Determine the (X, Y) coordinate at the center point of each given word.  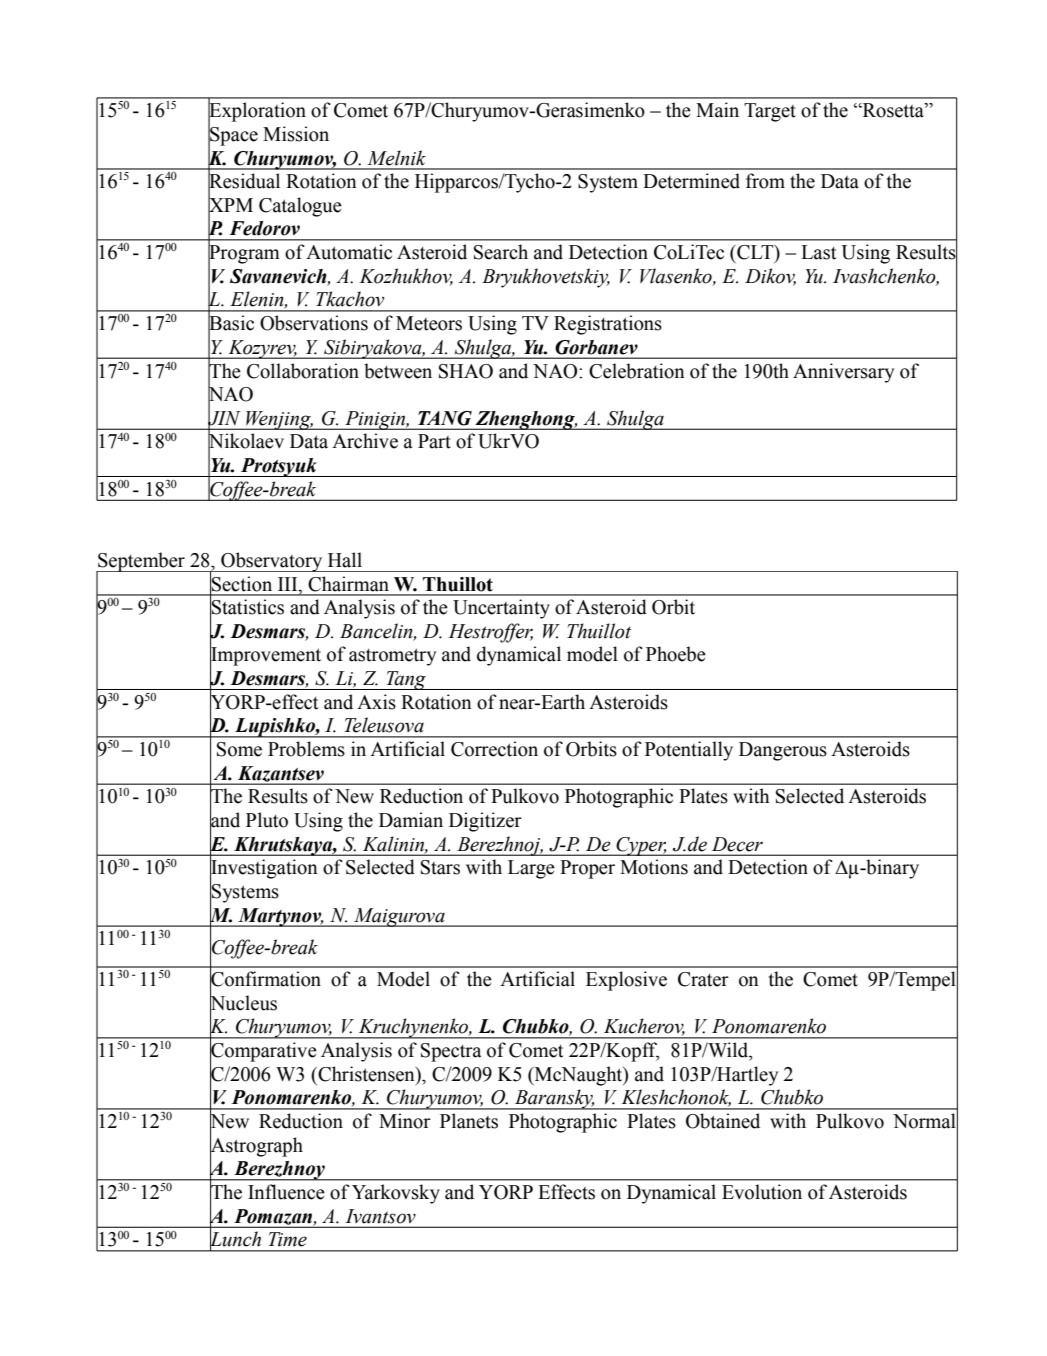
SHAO (466, 371)
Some (239, 749)
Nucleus (243, 1003)
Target (770, 112)
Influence (286, 1192)
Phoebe (676, 654)
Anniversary (843, 373)
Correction (494, 749)
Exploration (257, 112)
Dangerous (783, 751)
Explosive (626, 981)
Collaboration (303, 371)
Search (501, 252)
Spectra (451, 1052)
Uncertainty (501, 609)
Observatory (272, 562)
